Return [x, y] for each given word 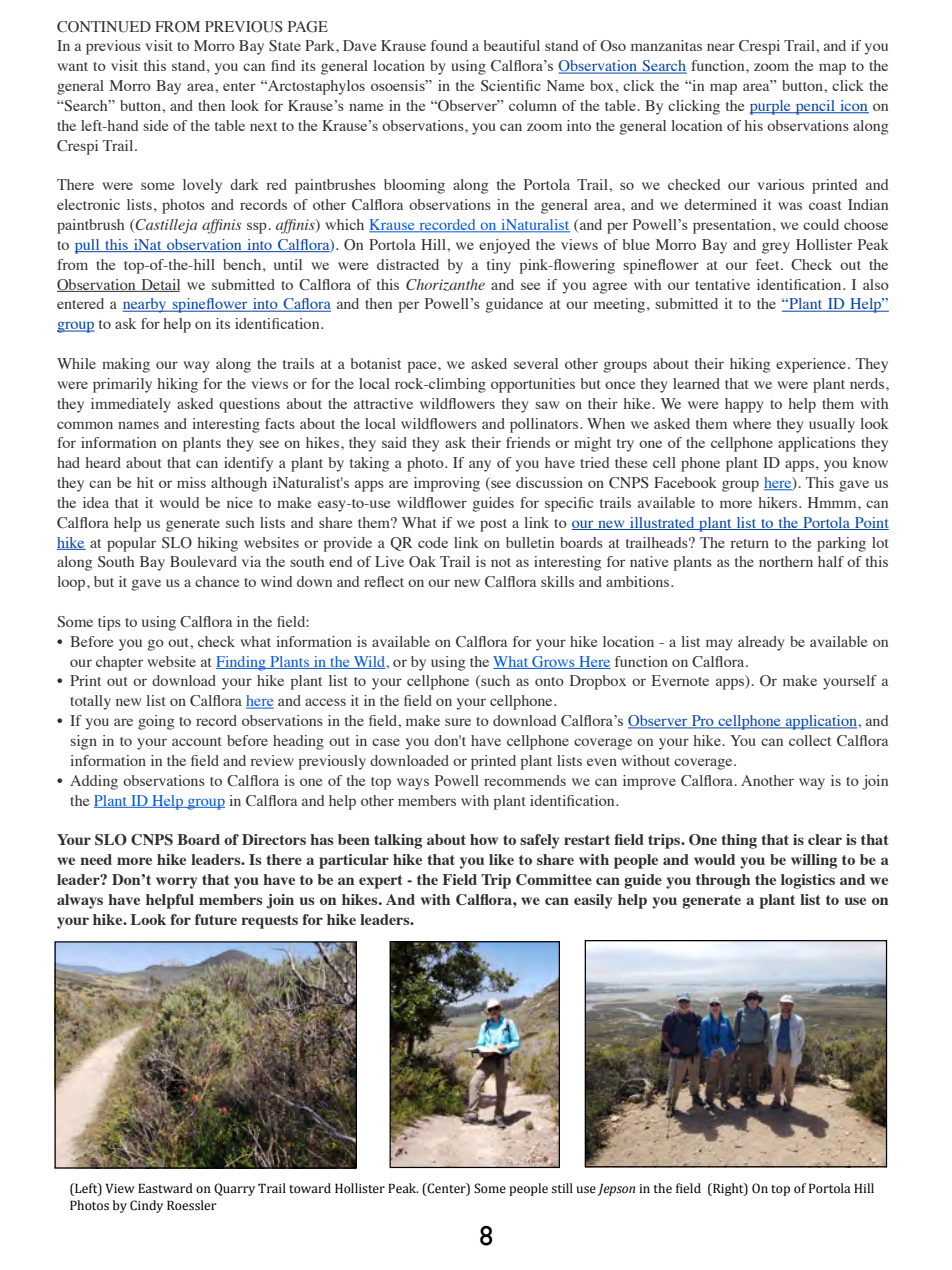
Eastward [165, 1188]
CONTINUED [104, 27]
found [449, 45]
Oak [422, 562]
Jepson [616, 1189]
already [761, 643]
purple [771, 107]
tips [109, 623]
